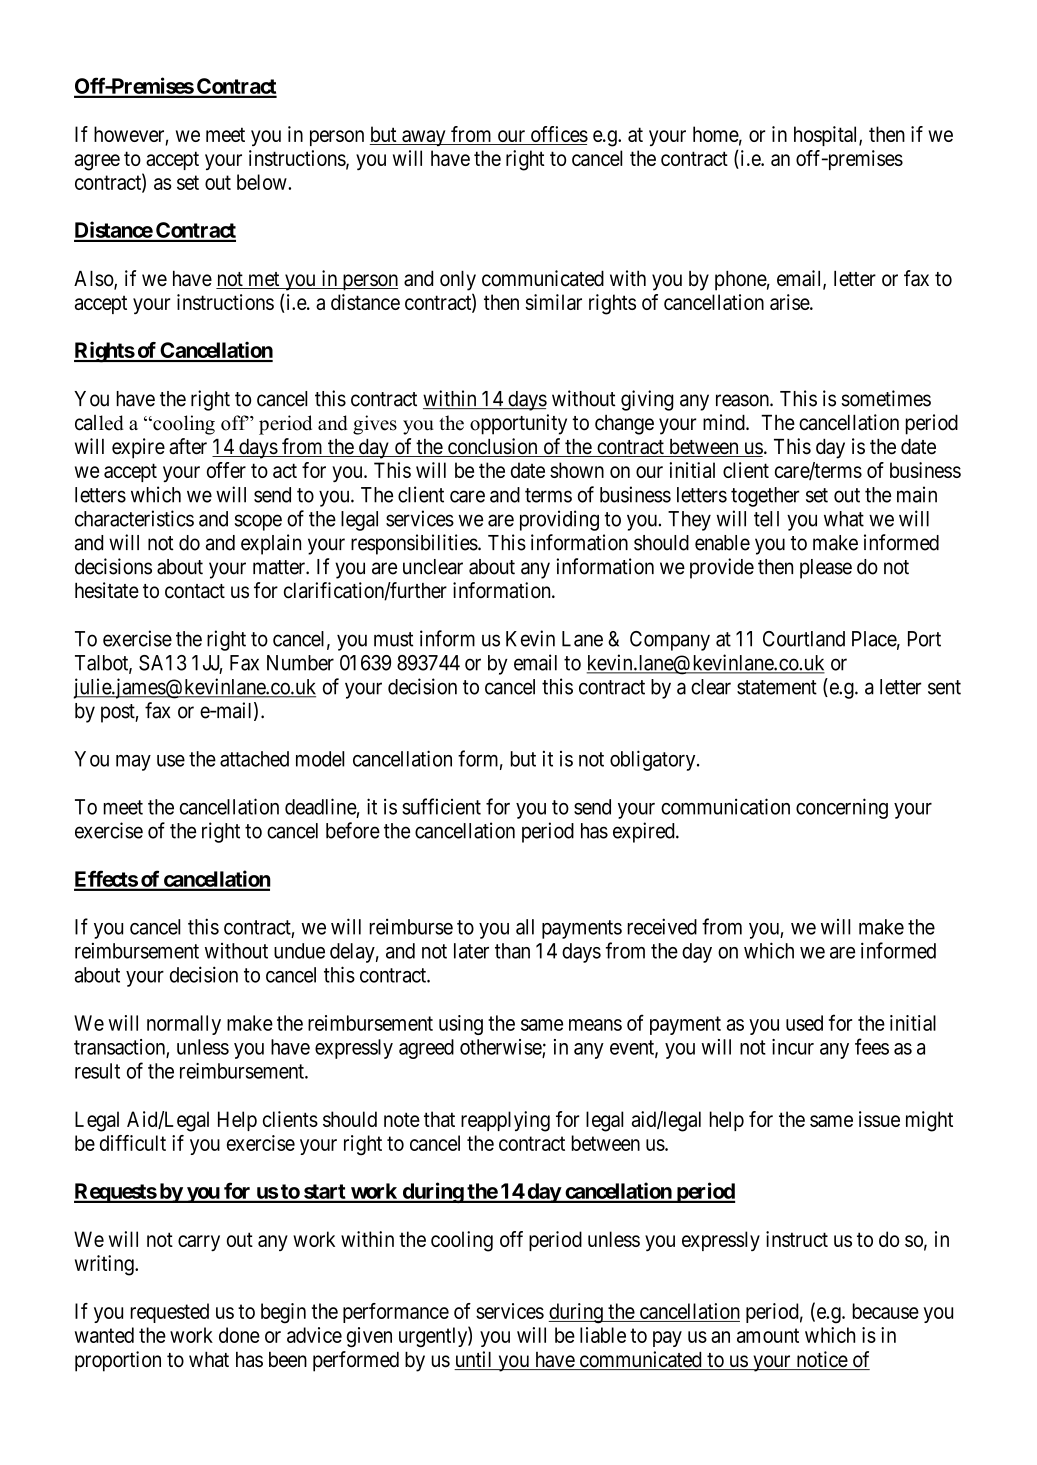 This screenshot has height=1465, width=1037. Describe the element at coordinates (512, 951) in the screenshot. I see `than` at that location.
